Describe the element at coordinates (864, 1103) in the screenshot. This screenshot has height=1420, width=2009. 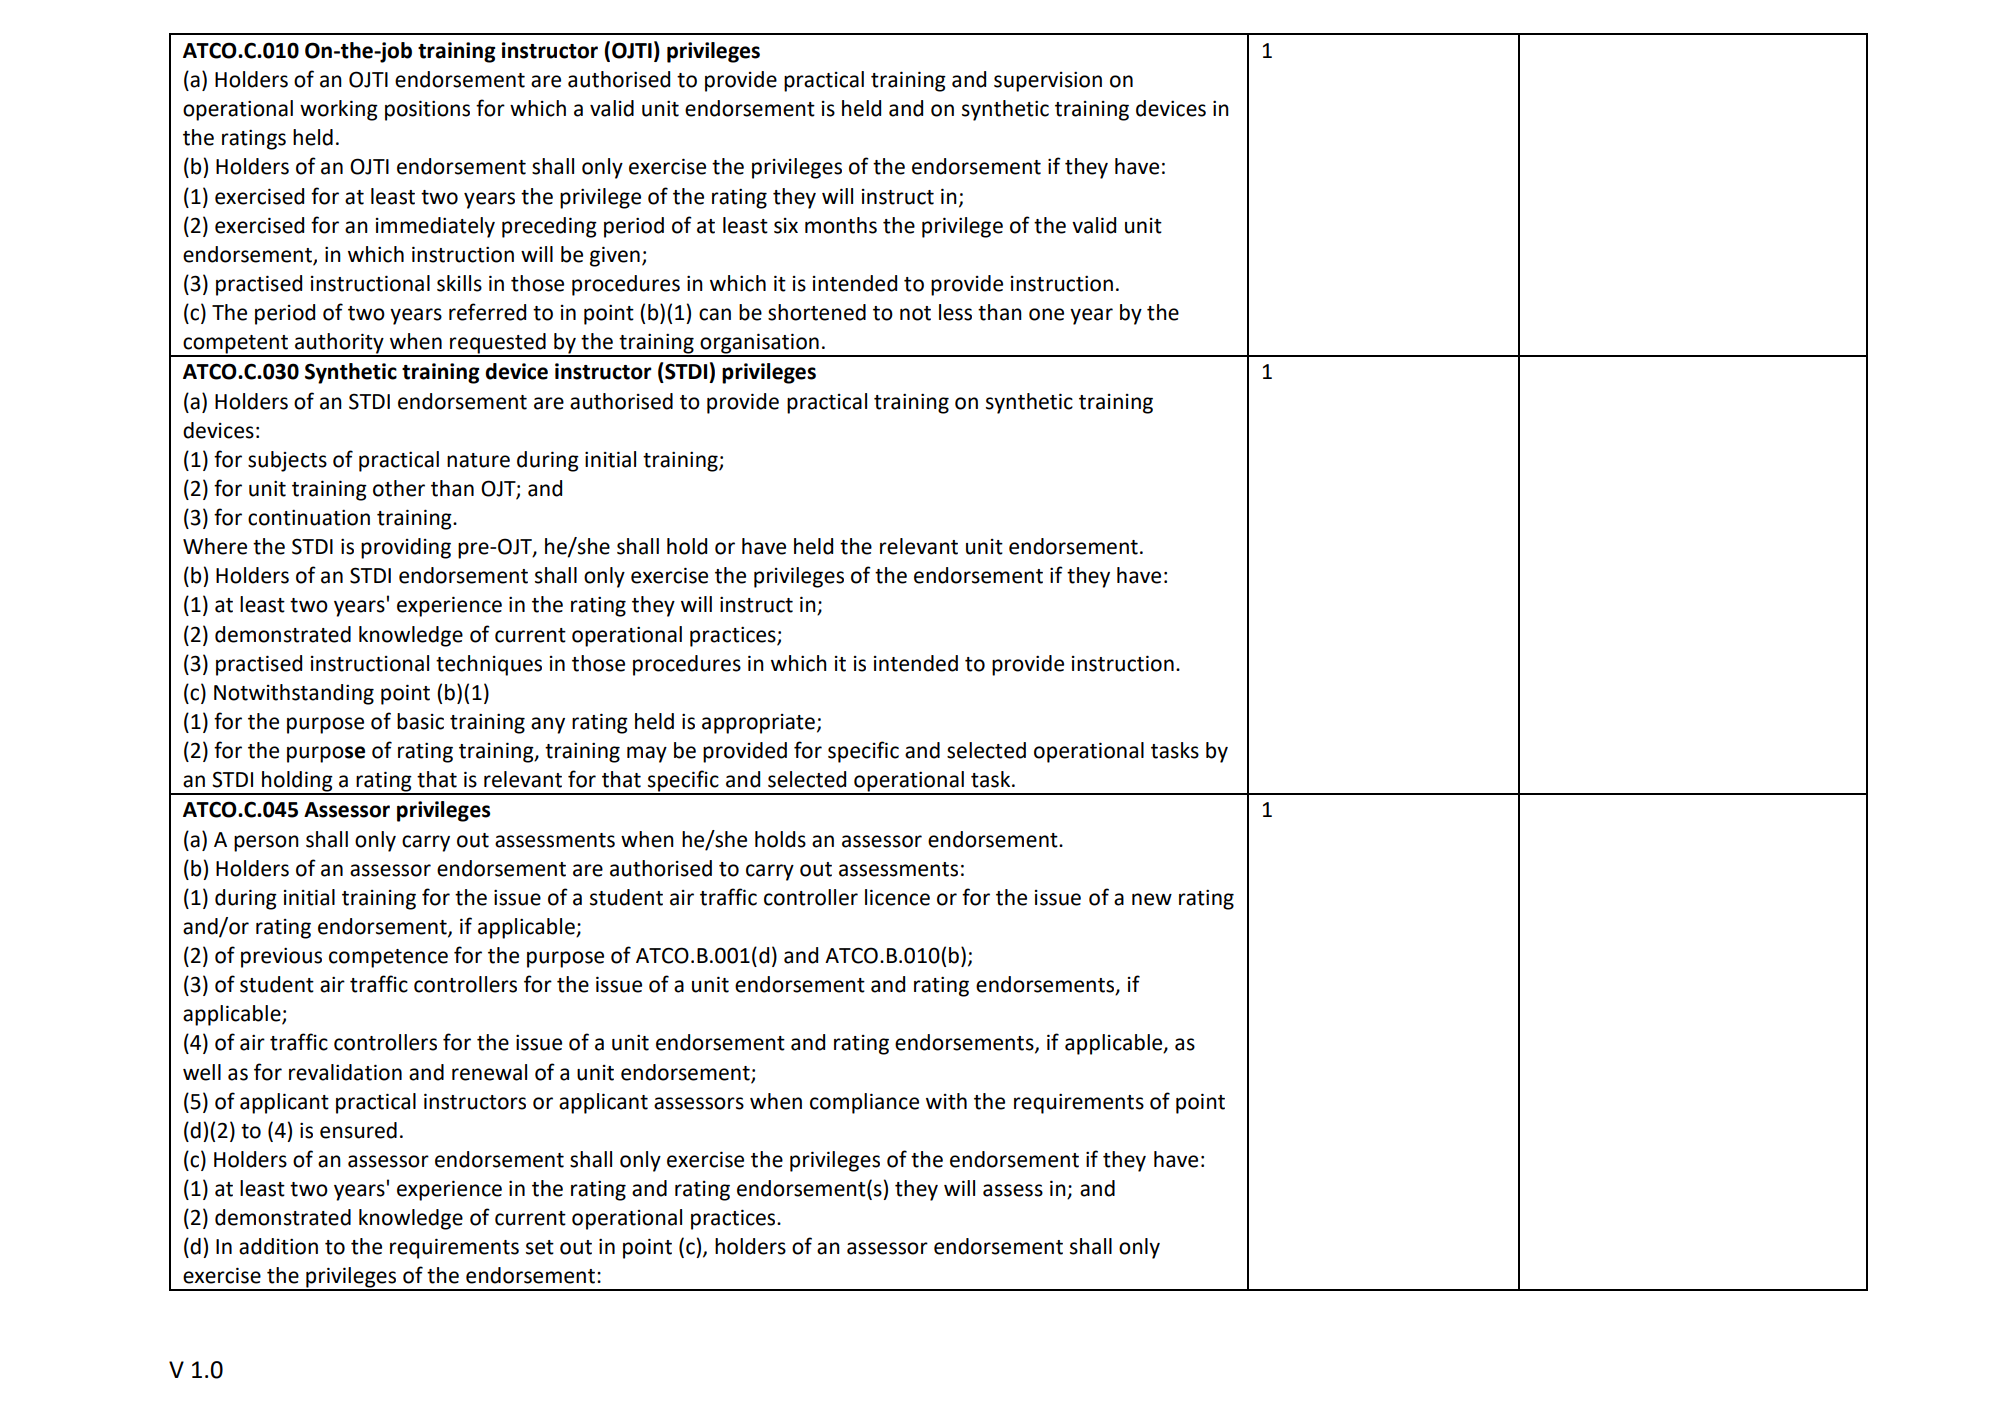
I see `compliance` at that location.
